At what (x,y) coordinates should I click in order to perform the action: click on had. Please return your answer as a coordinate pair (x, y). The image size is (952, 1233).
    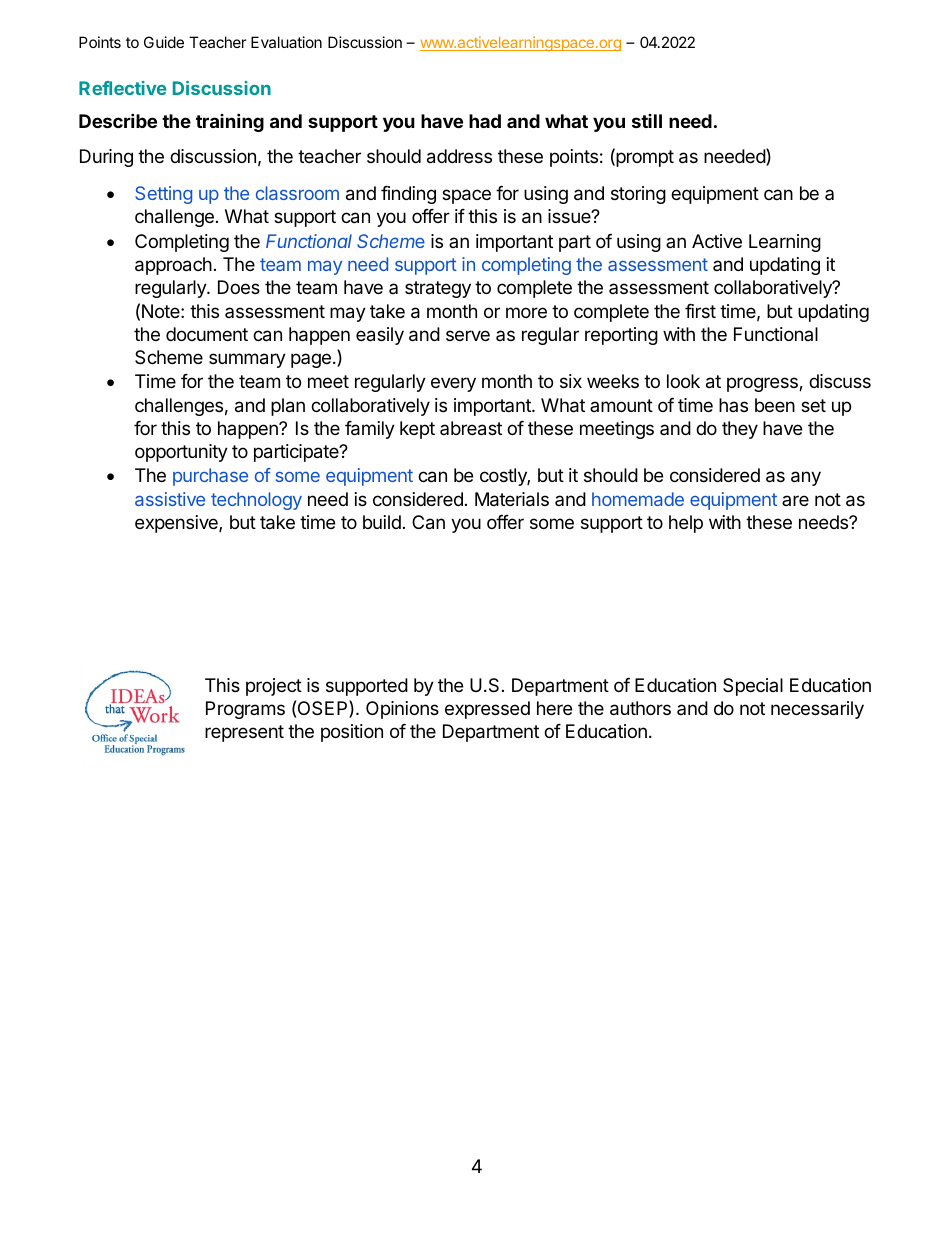
    Looking at the image, I should click on (485, 121).
